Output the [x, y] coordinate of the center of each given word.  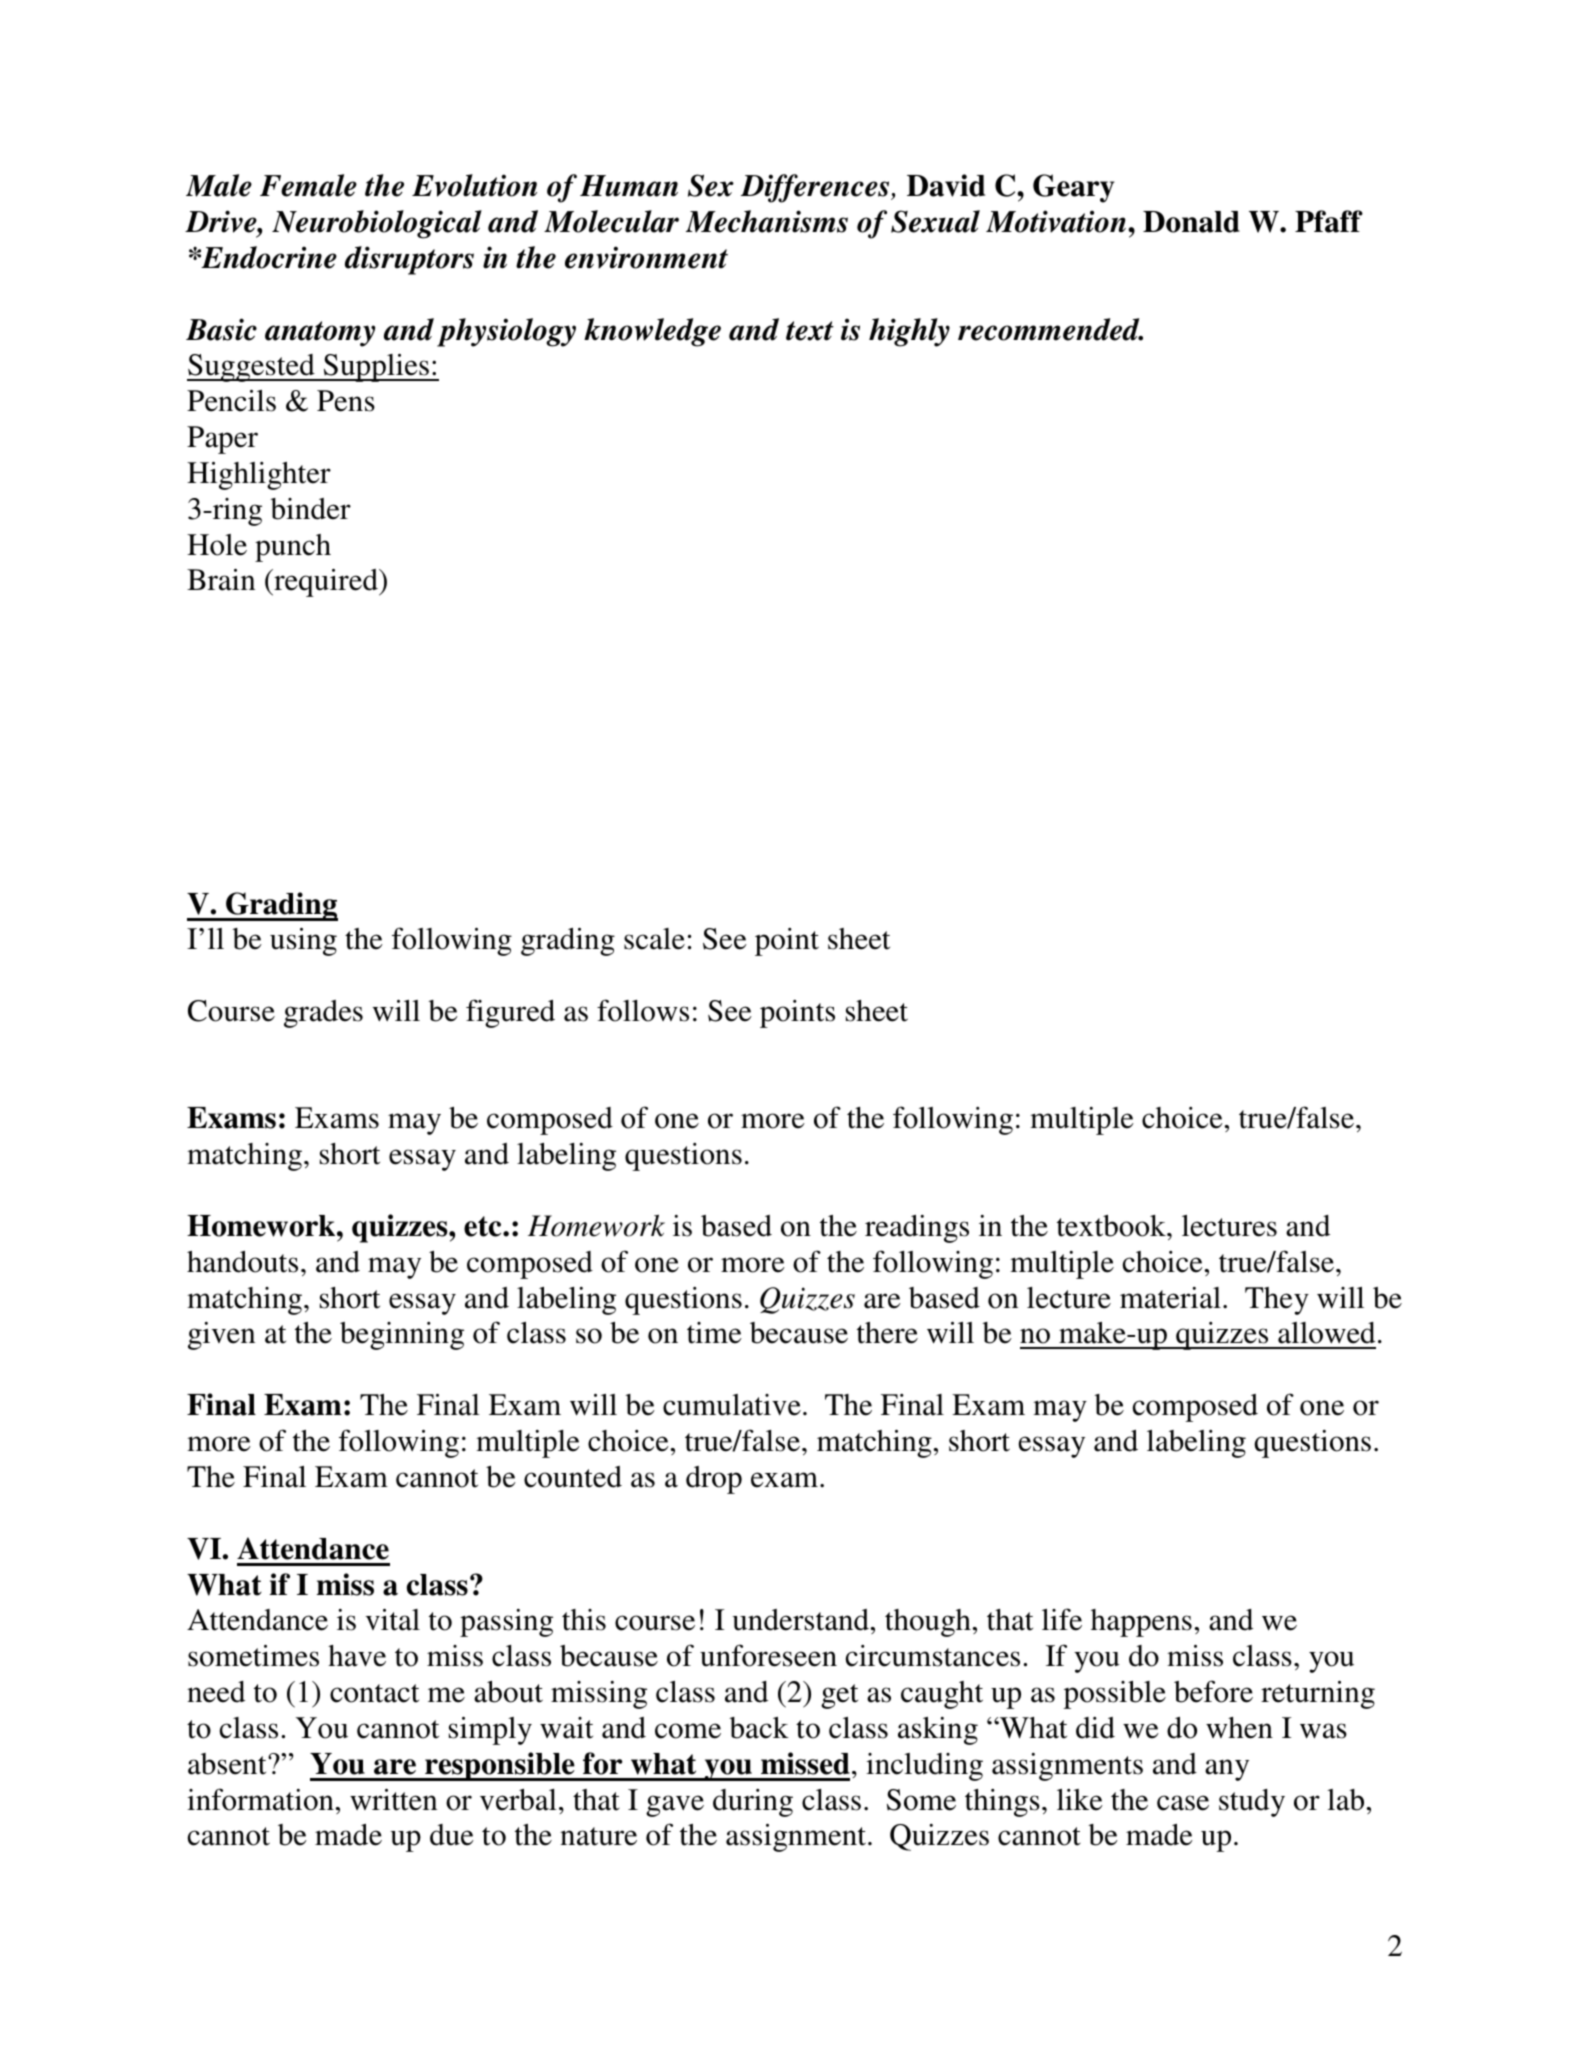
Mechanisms [767, 221]
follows [643, 1010]
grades [323, 1014]
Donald [1191, 222]
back [759, 1728]
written [393, 1800]
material [1170, 1298]
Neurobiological [377, 224]
